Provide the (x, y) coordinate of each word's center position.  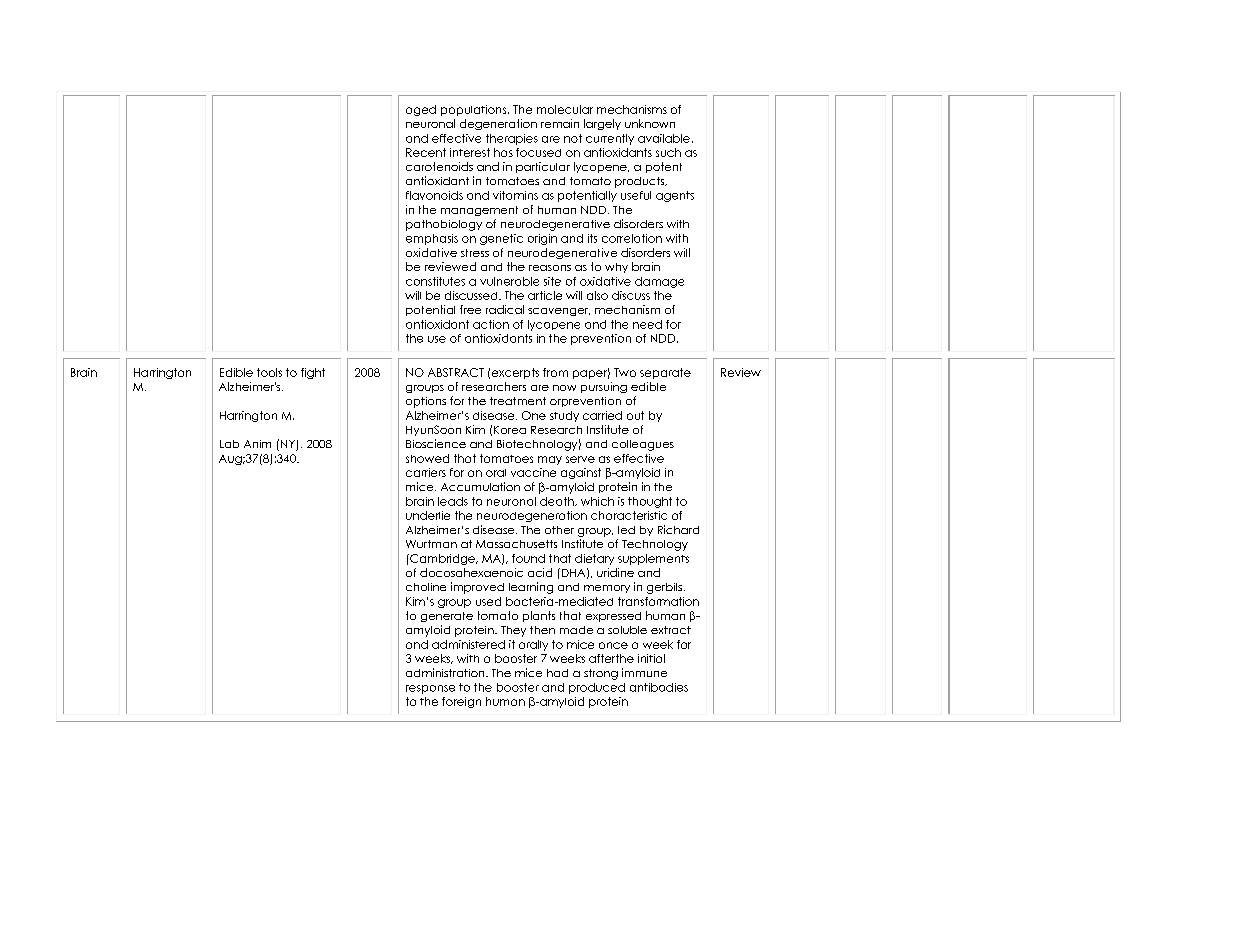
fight (313, 373)
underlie (428, 515)
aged (421, 110)
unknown (650, 123)
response (430, 689)
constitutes (435, 281)
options (426, 402)
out (635, 415)
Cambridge (442, 559)
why (616, 268)
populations (475, 110)
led (626, 530)
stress (475, 253)
